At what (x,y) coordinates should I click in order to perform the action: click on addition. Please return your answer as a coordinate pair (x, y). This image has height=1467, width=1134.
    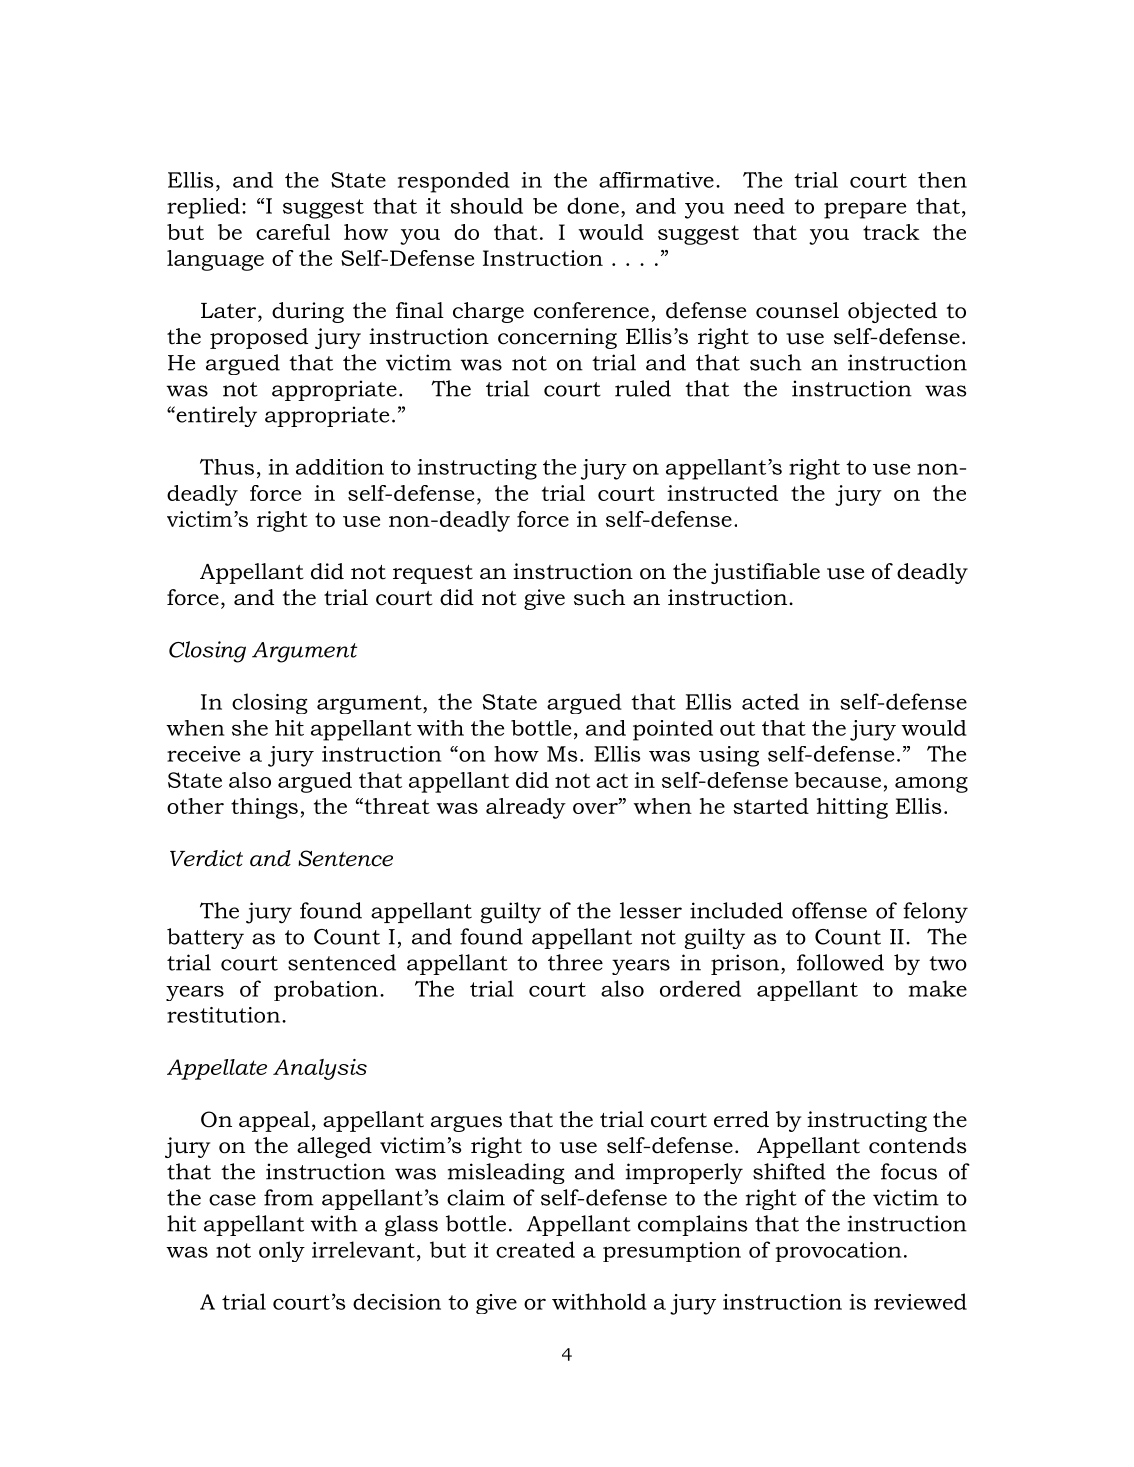
    Looking at the image, I should click on (340, 467).
